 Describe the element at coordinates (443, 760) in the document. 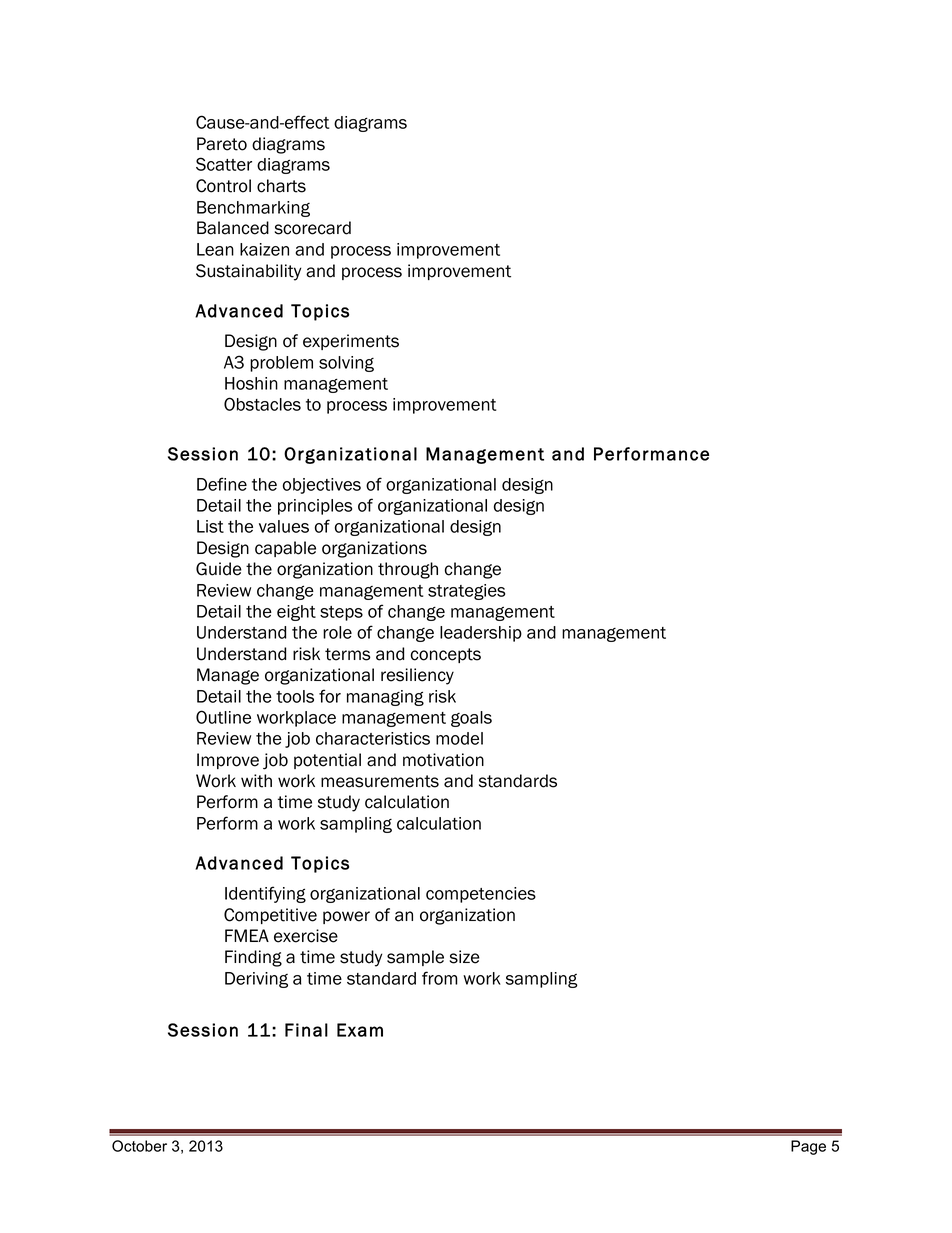

I see `motivation` at that location.
